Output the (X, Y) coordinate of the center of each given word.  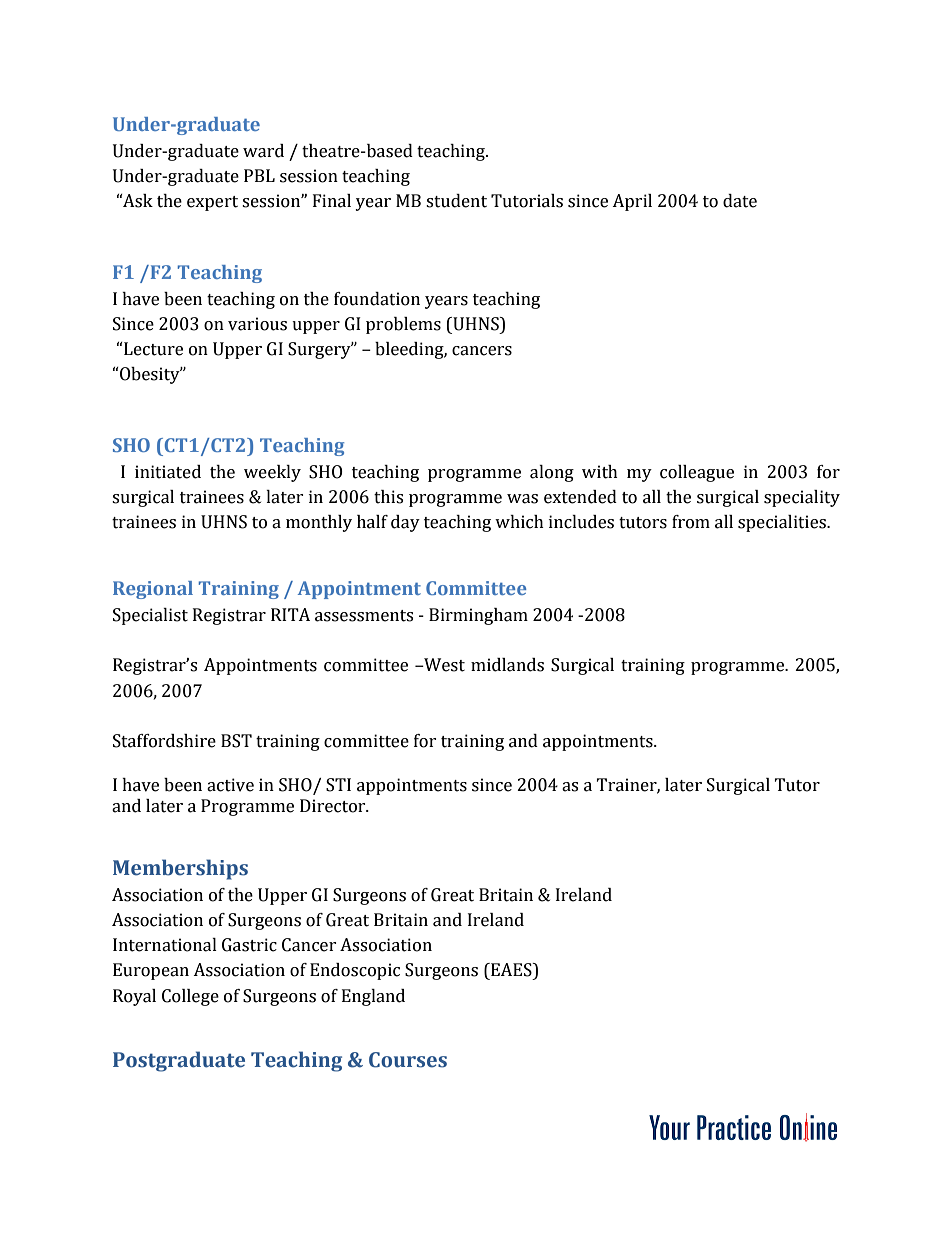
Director (334, 806)
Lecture (152, 349)
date (740, 201)
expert (212, 203)
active (230, 785)
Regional (153, 590)
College (190, 997)
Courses (408, 1060)
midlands (507, 665)
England (373, 997)
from (691, 522)
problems (403, 325)
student (456, 201)
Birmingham (478, 616)
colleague (697, 473)
